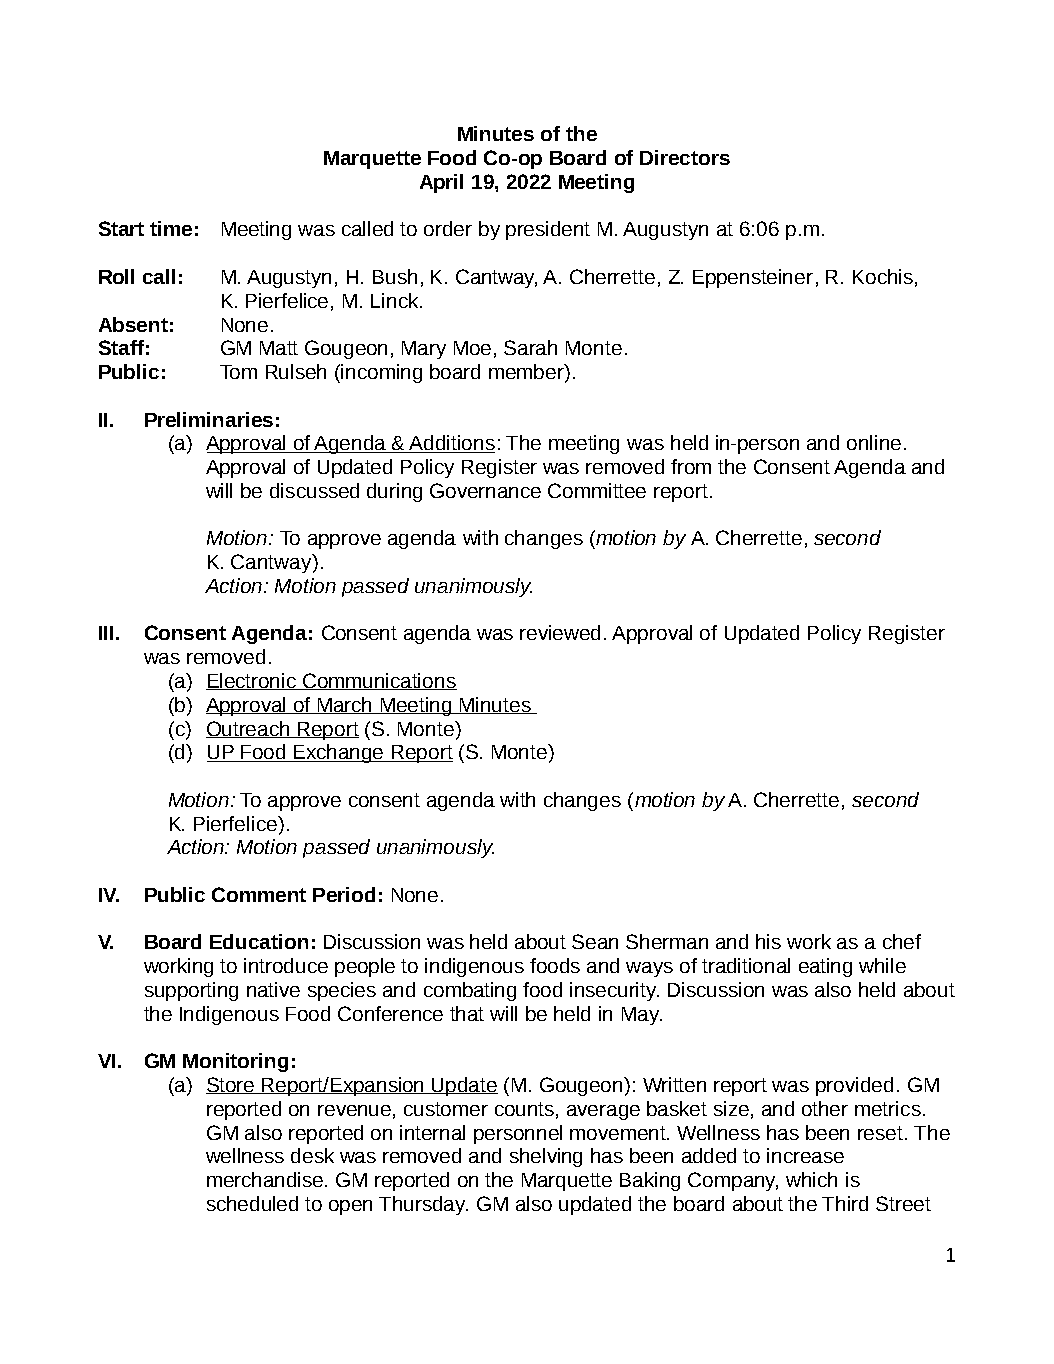 This screenshot has height=1364, width=1054. Describe the element at coordinates (441, 183) in the screenshot. I see `April` at that location.
